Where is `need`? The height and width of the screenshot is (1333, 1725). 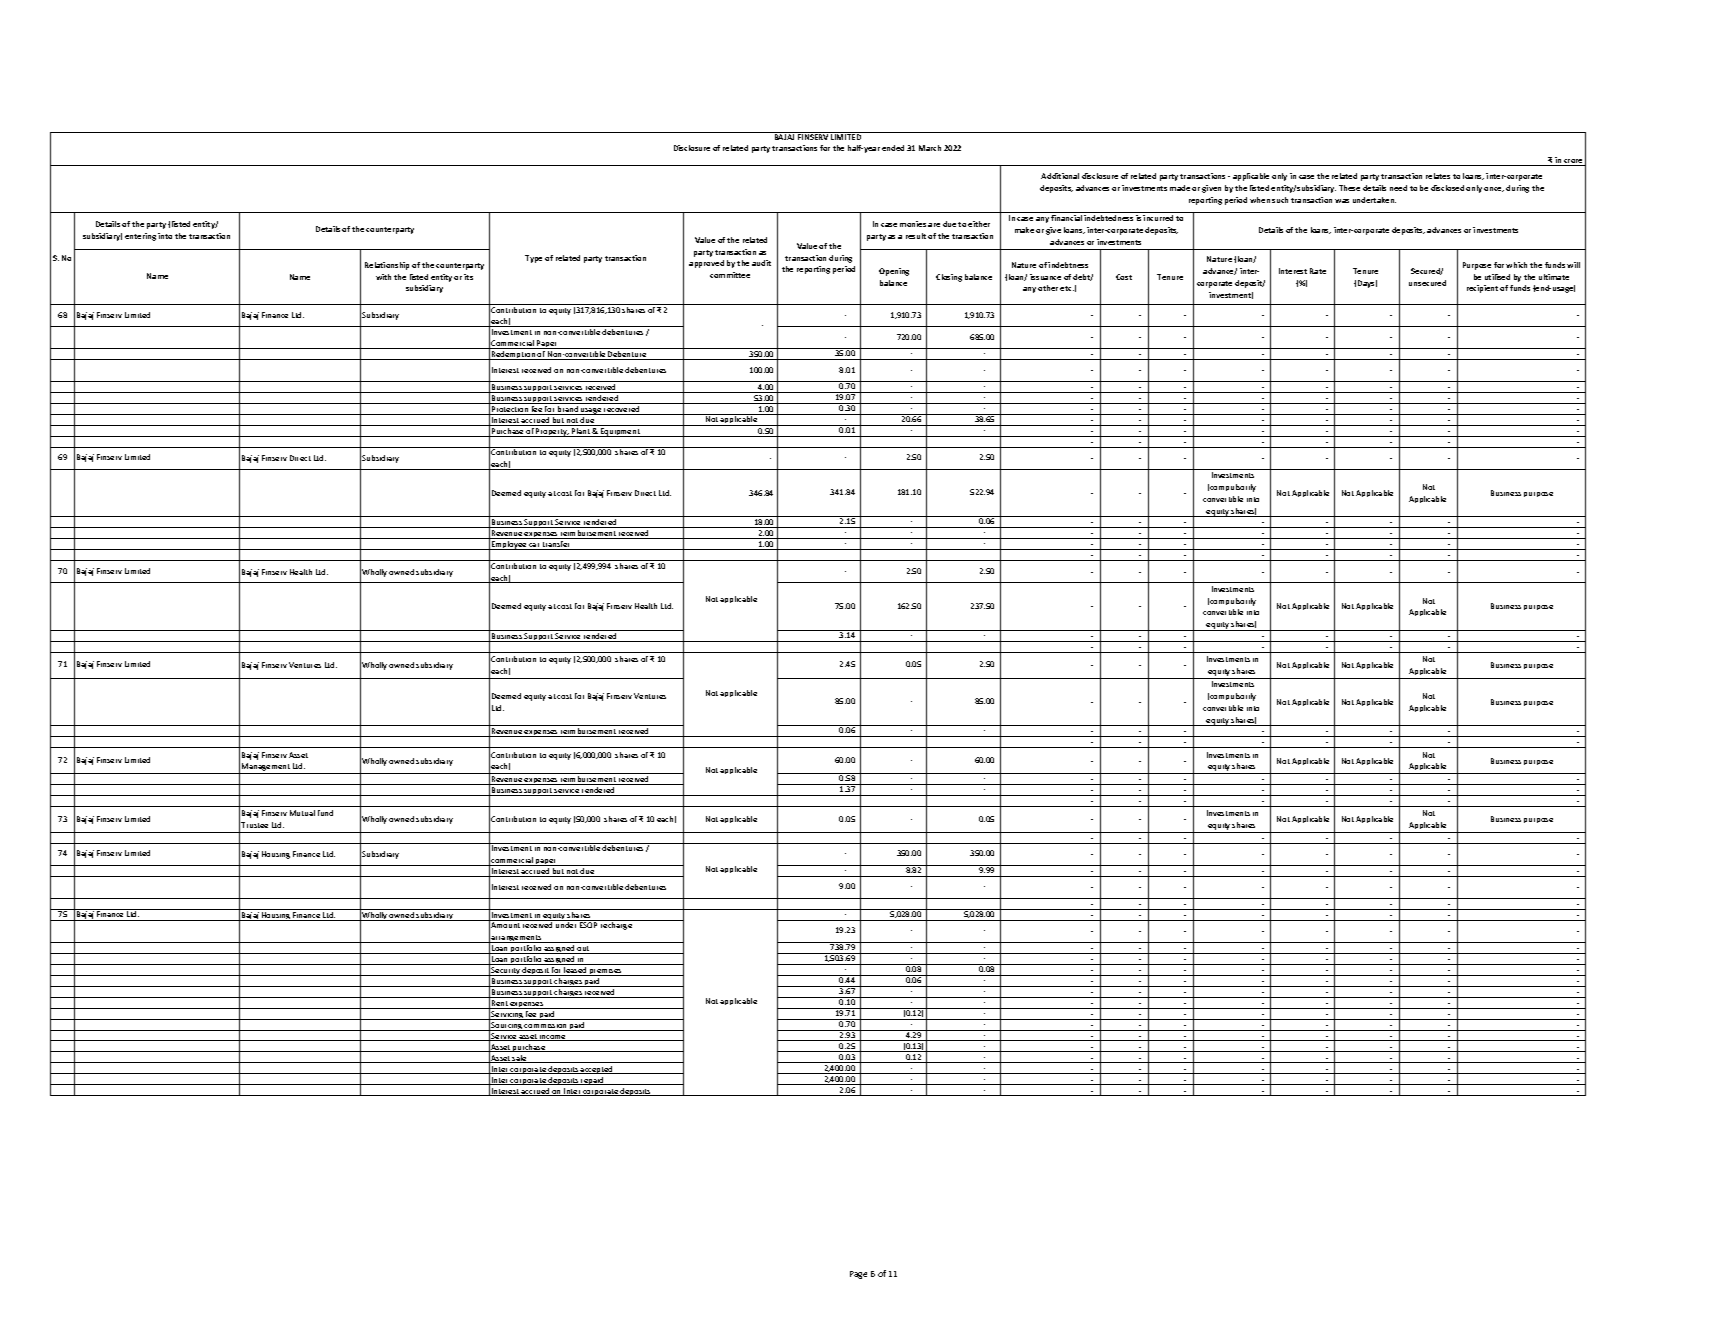
need is located at coordinates (1398, 188).
